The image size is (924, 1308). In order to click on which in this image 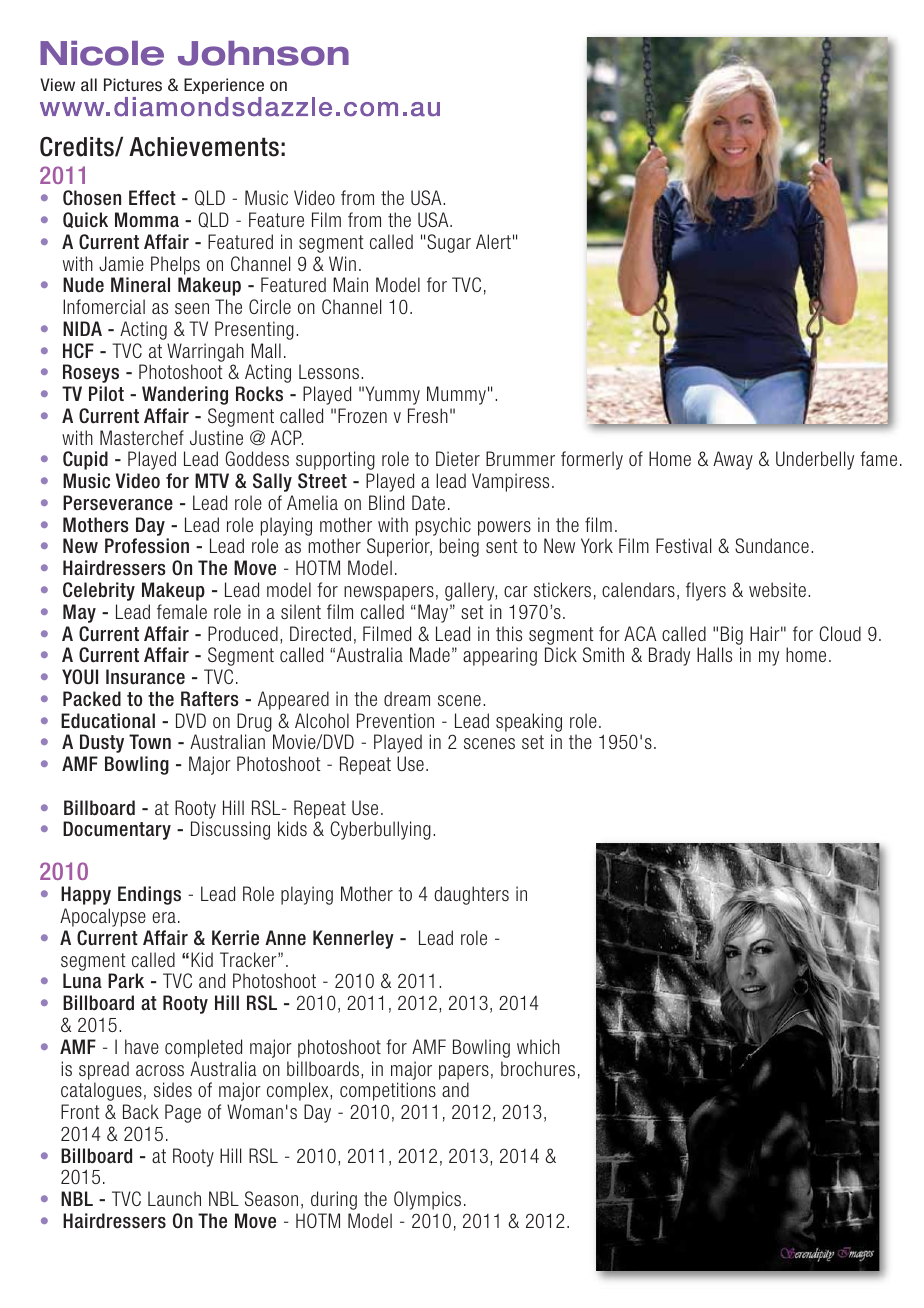, I will do `click(538, 1046)`.
